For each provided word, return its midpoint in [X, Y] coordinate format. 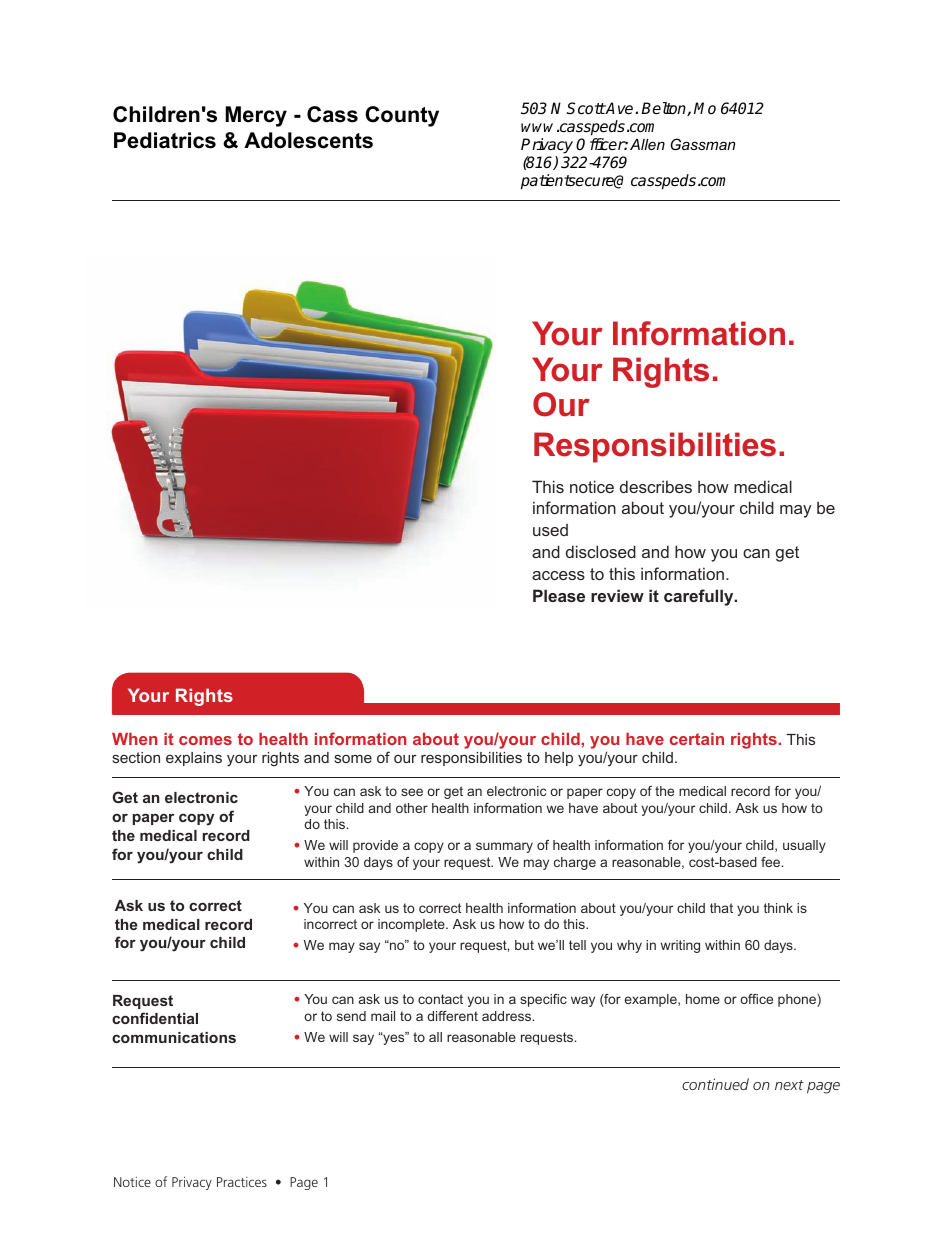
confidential [155, 1018]
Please [559, 595]
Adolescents [308, 140]
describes [656, 486]
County [402, 116]
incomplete [412, 925]
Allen [647, 144]
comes [205, 740]
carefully [700, 597]
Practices [242, 1182]
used [550, 530]
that [721, 908]
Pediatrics [165, 140]
